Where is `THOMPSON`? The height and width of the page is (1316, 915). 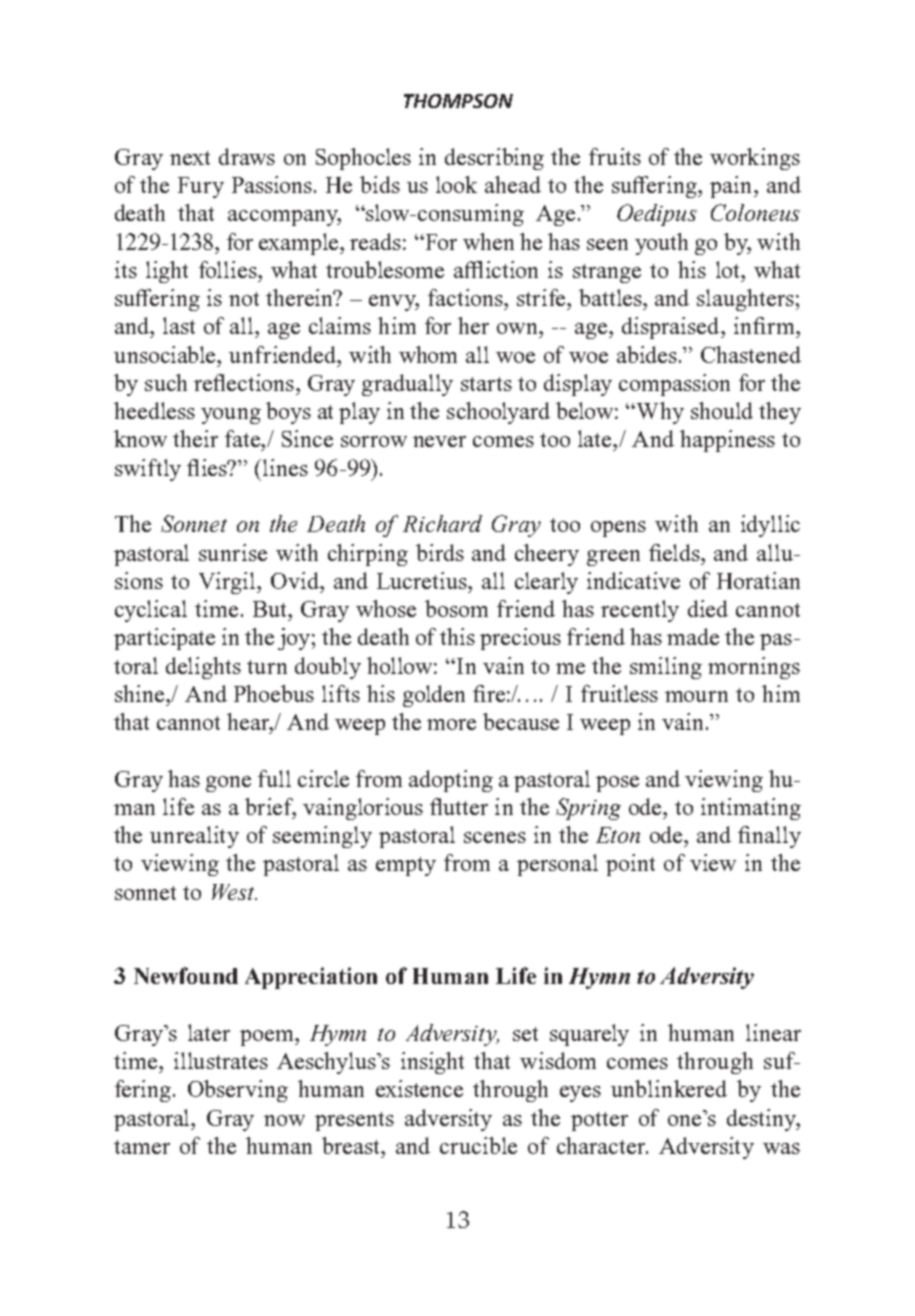
THOMPSON is located at coordinates (458, 101).
